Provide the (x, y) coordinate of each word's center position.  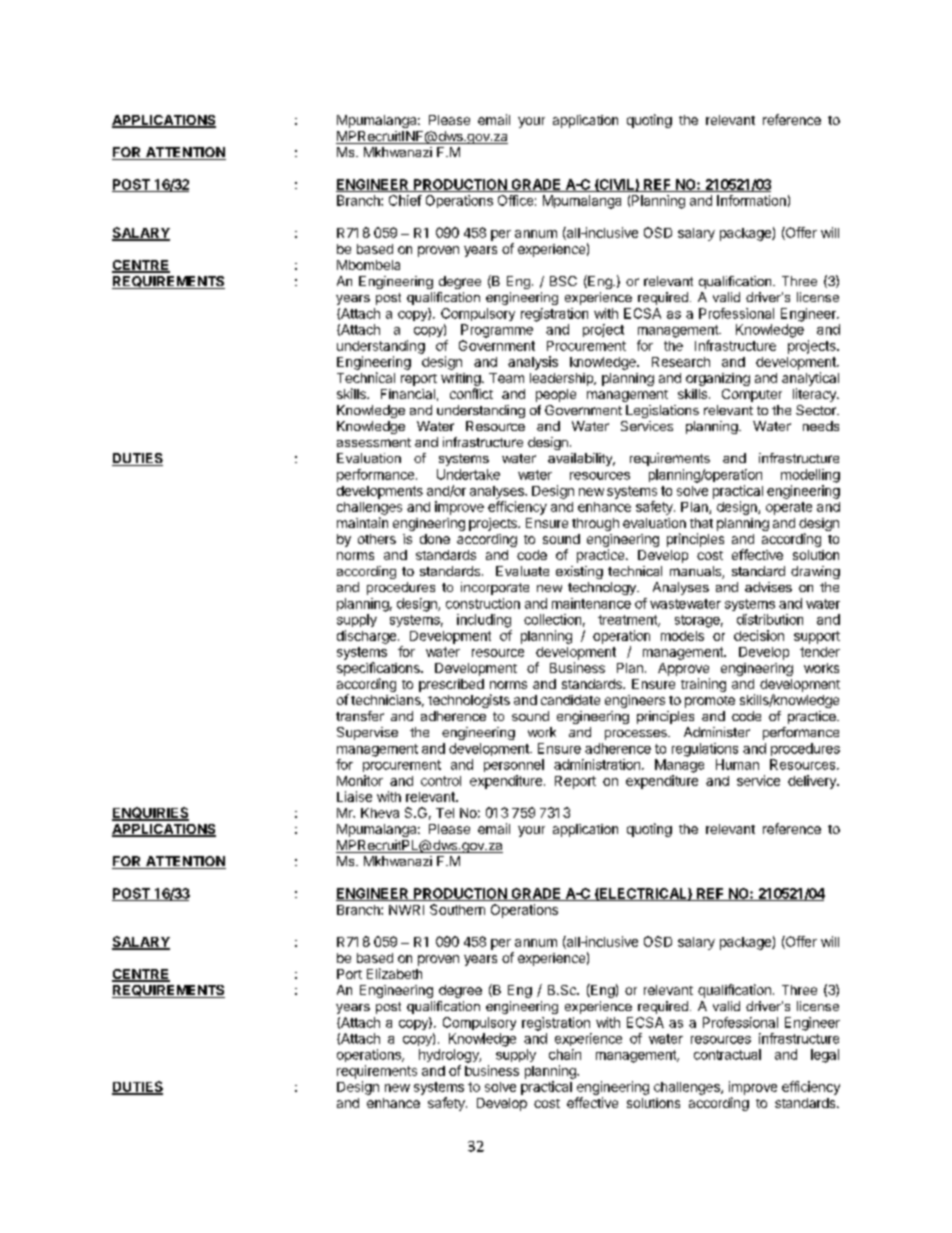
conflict (471, 393)
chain (565, 1054)
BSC (563, 281)
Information (751, 200)
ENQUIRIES (150, 814)
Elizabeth (394, 973)
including (484, 621)
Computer (752, 395)
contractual (727, 1054)
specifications (379, 669)
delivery (813, 782)
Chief (405, 200)
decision (759, 635)
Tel (445, 813)
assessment (374, 442)
